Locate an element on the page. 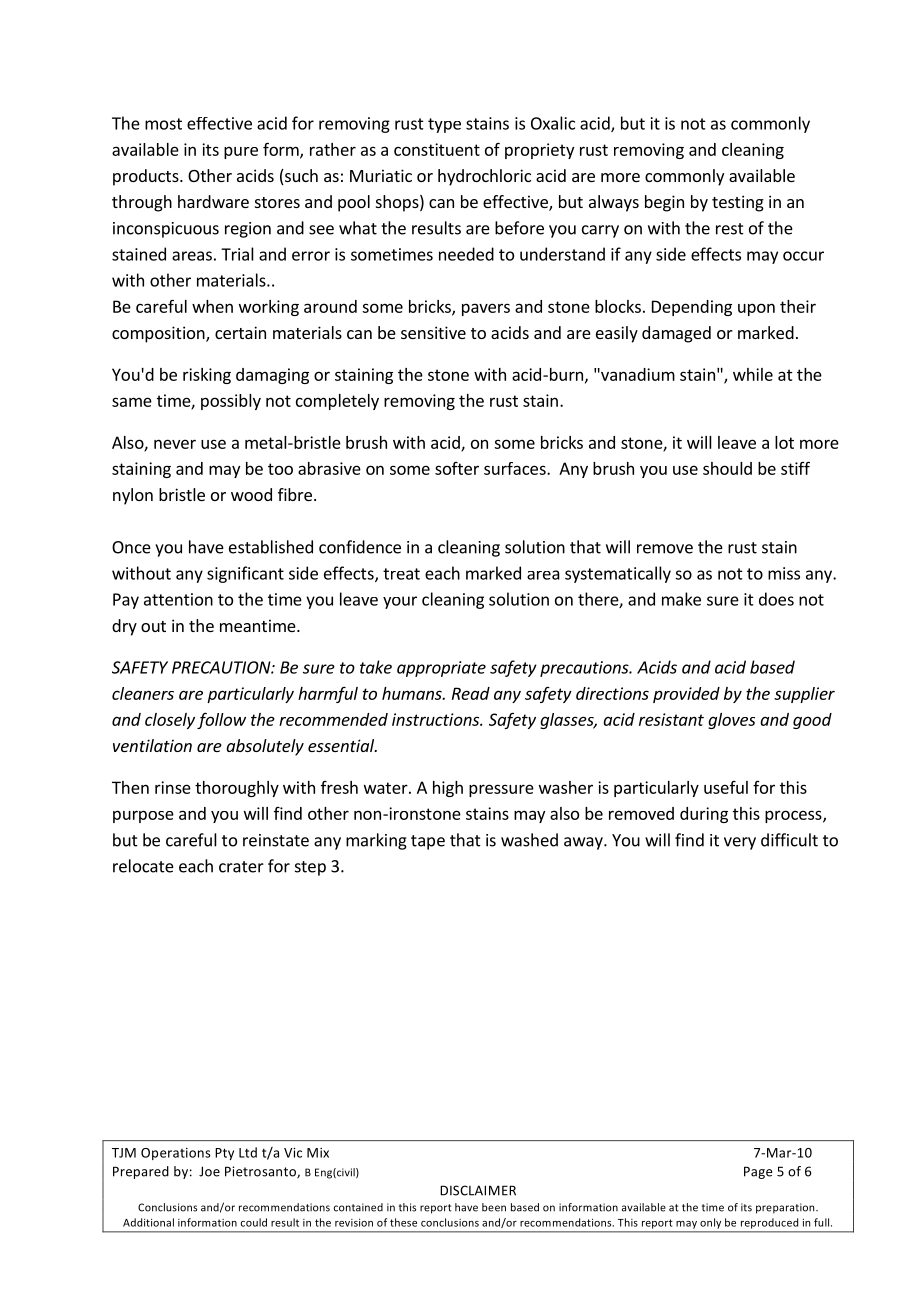 Image resolution: width=924 pixels, height=1308 pixels. Joe is located at coordinates (209, 1171).
